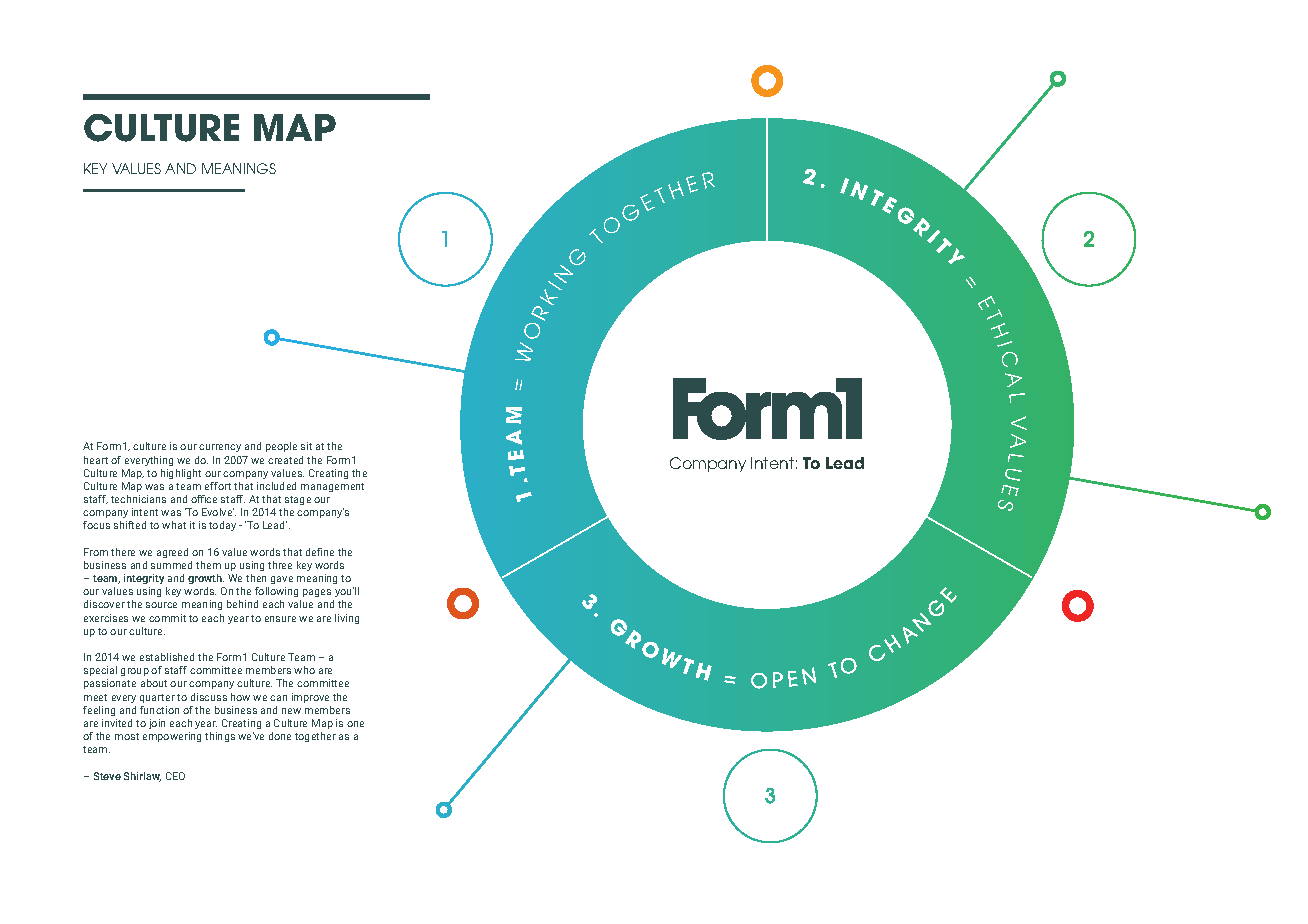  I want to click on shifted, so click(130, 525).
